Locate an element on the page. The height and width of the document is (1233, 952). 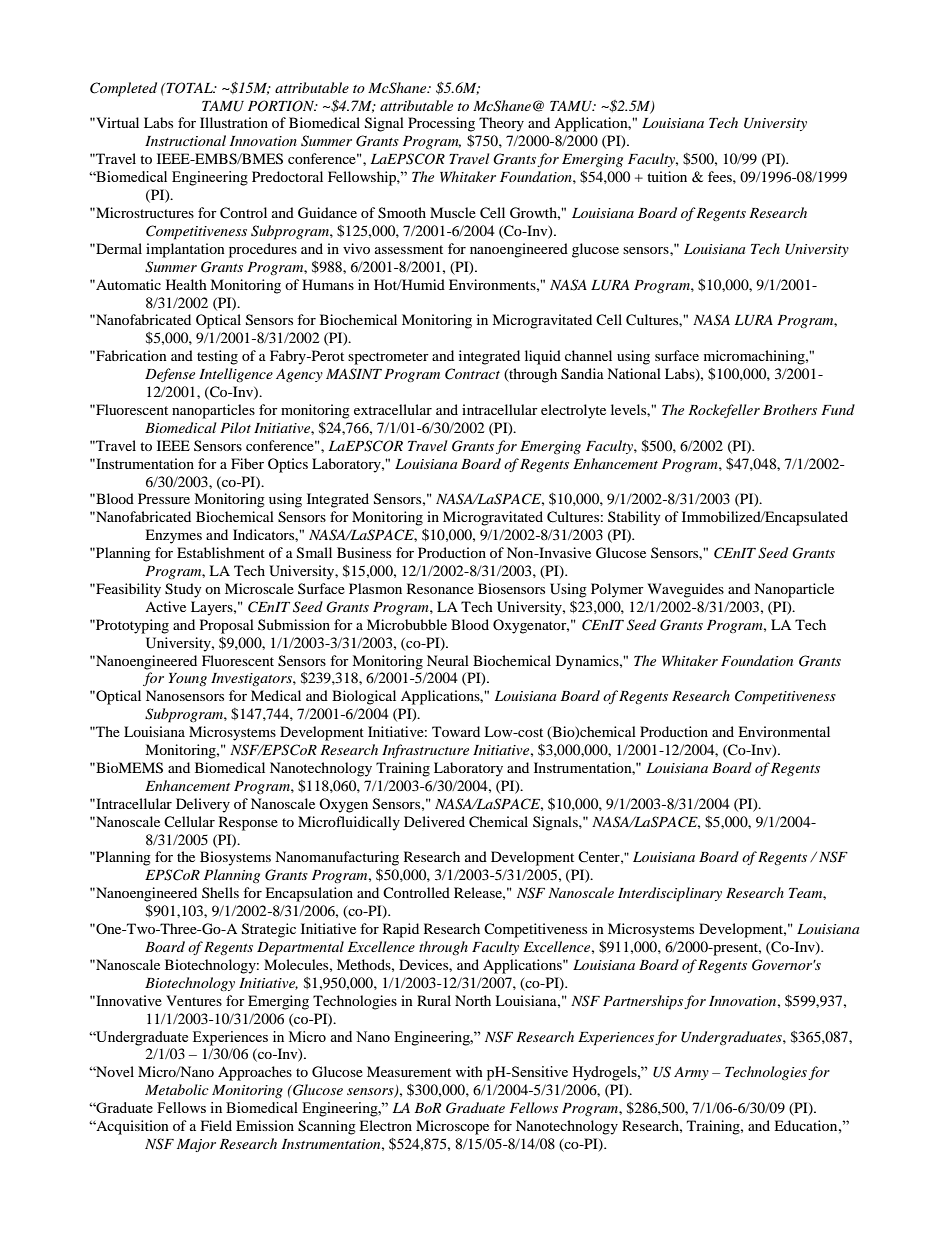
Waveguides is located at coordinates (686, 590).
